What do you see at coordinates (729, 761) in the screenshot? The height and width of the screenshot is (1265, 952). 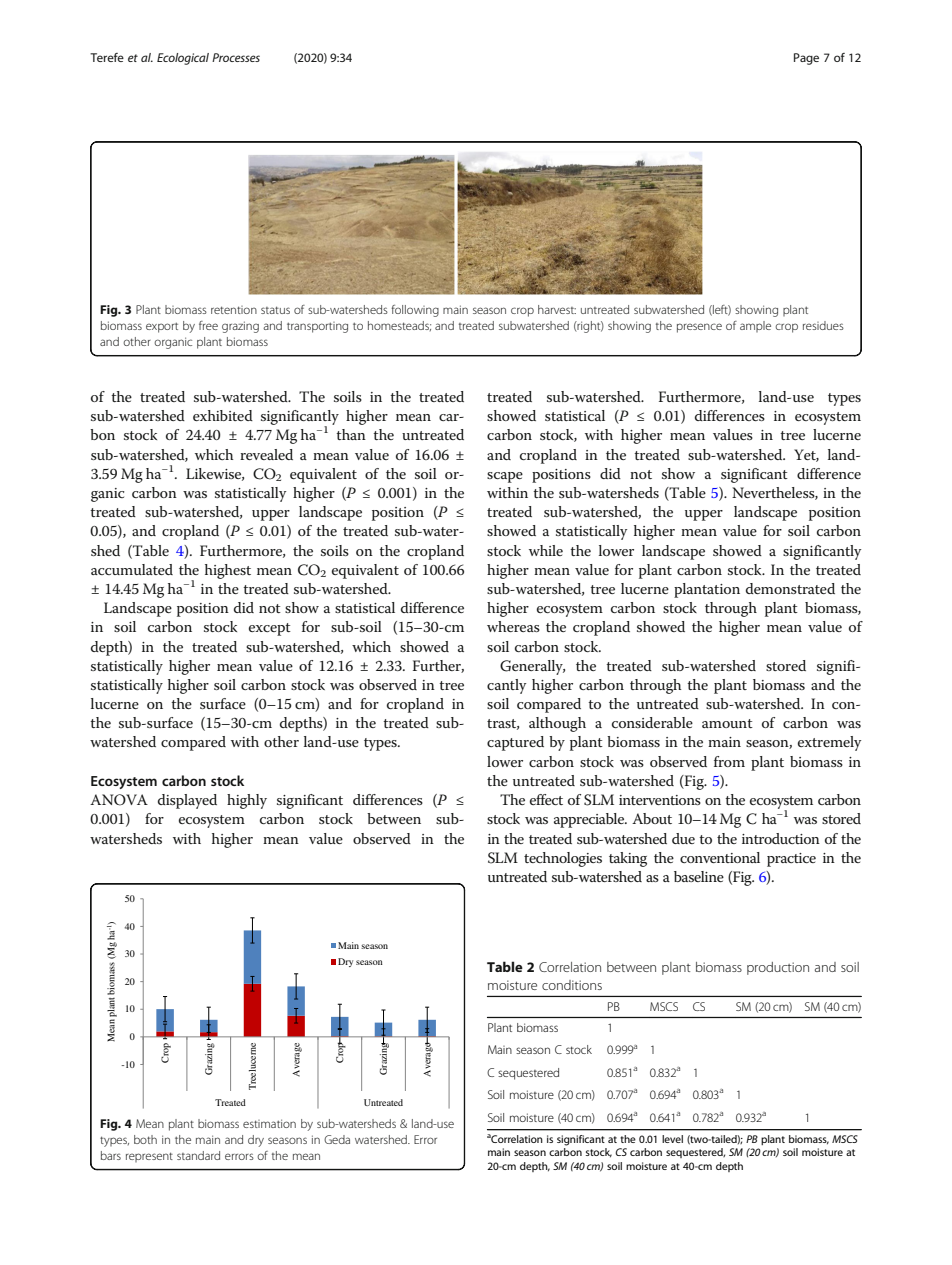 I see `from` at bounding box center [729, 761].
